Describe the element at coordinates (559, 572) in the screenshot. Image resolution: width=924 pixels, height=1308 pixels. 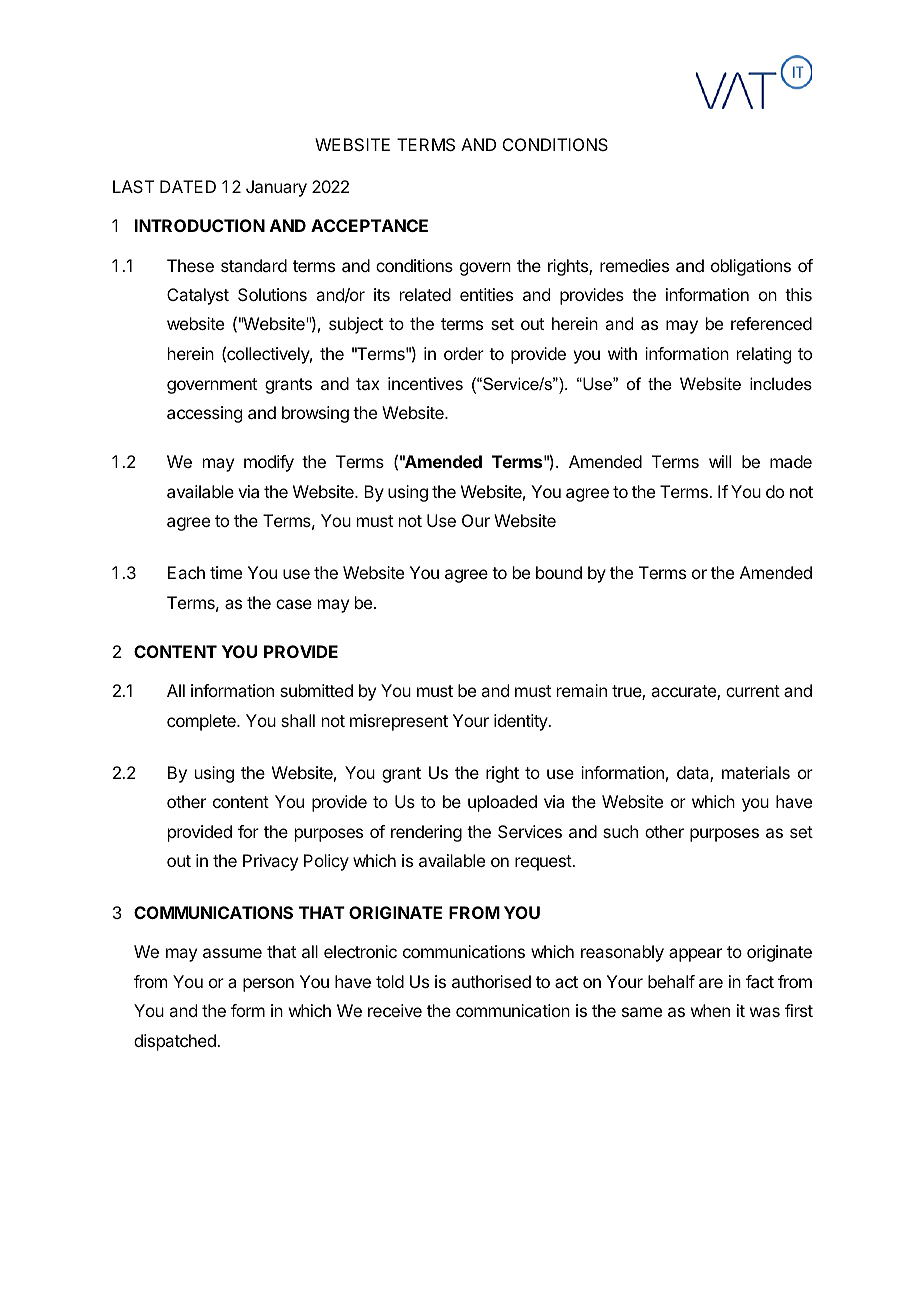
I see `bound` at that location.
